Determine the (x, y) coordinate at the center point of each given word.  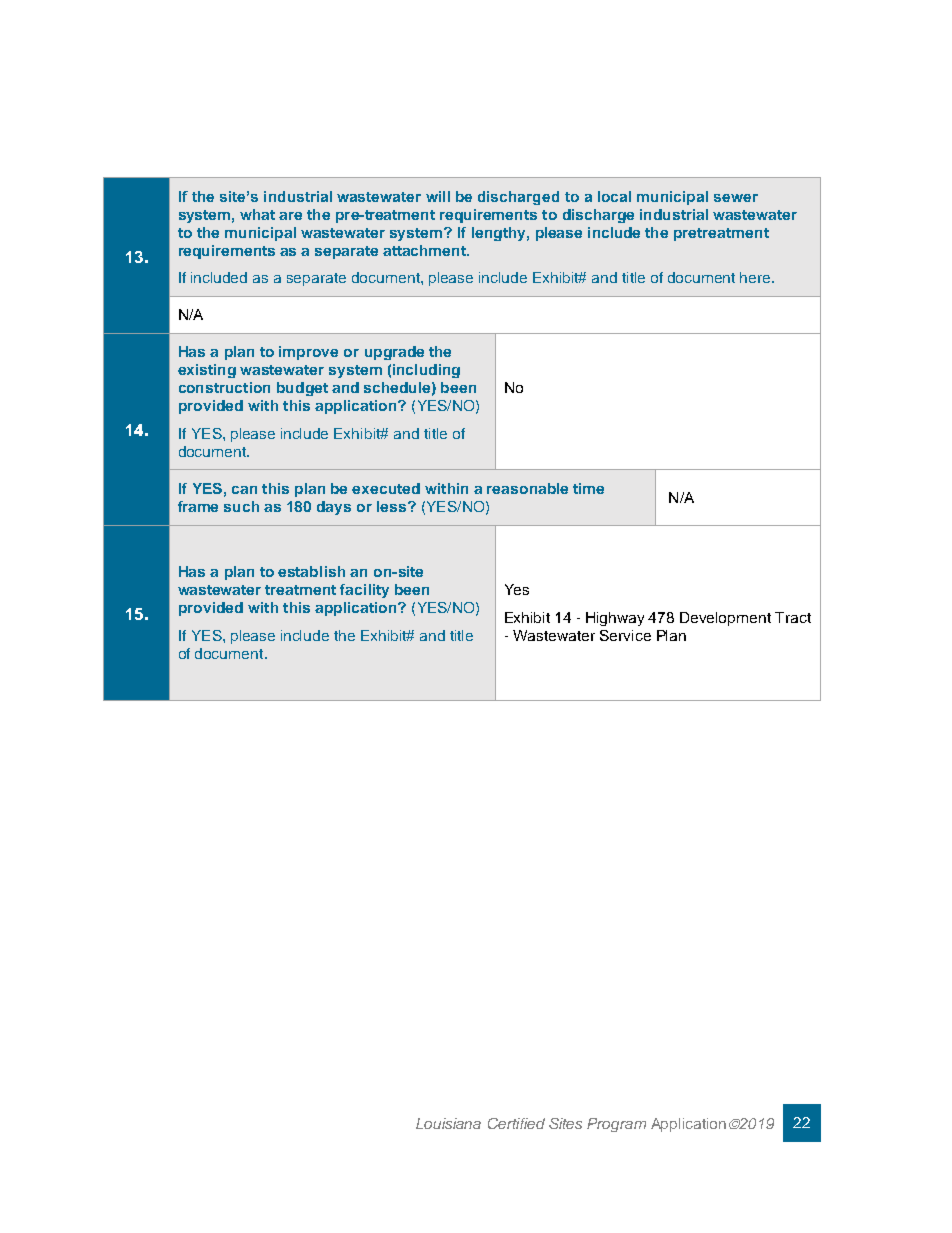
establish (311, 571)
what (257, 214)
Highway (615, 619)
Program (616, 1125)
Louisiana (448, 1123)
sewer (736, 198)
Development (725, 619)
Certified (516, 1123)
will (438, 196)
